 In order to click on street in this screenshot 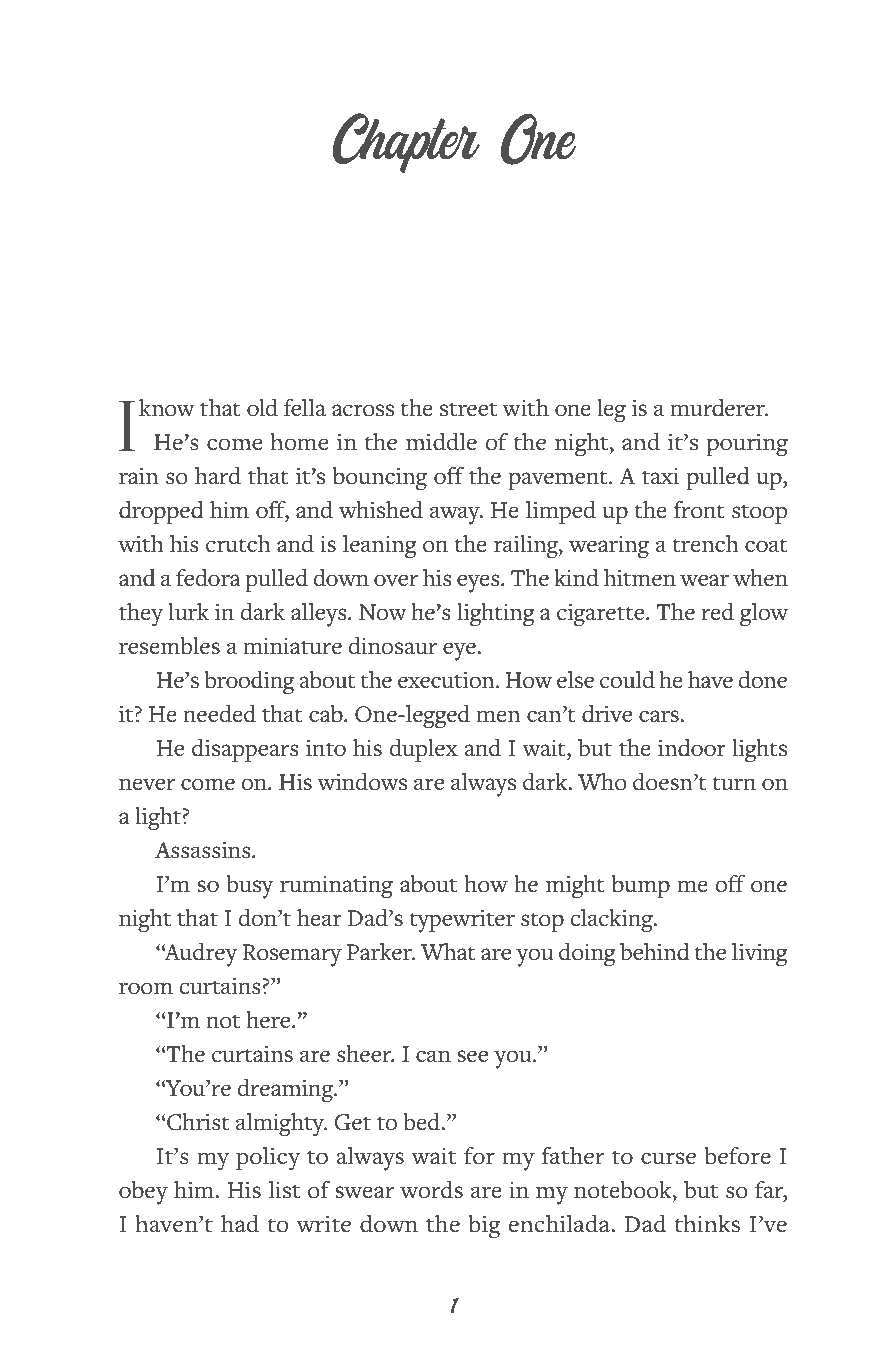, I will do `click(468, 410)`.
